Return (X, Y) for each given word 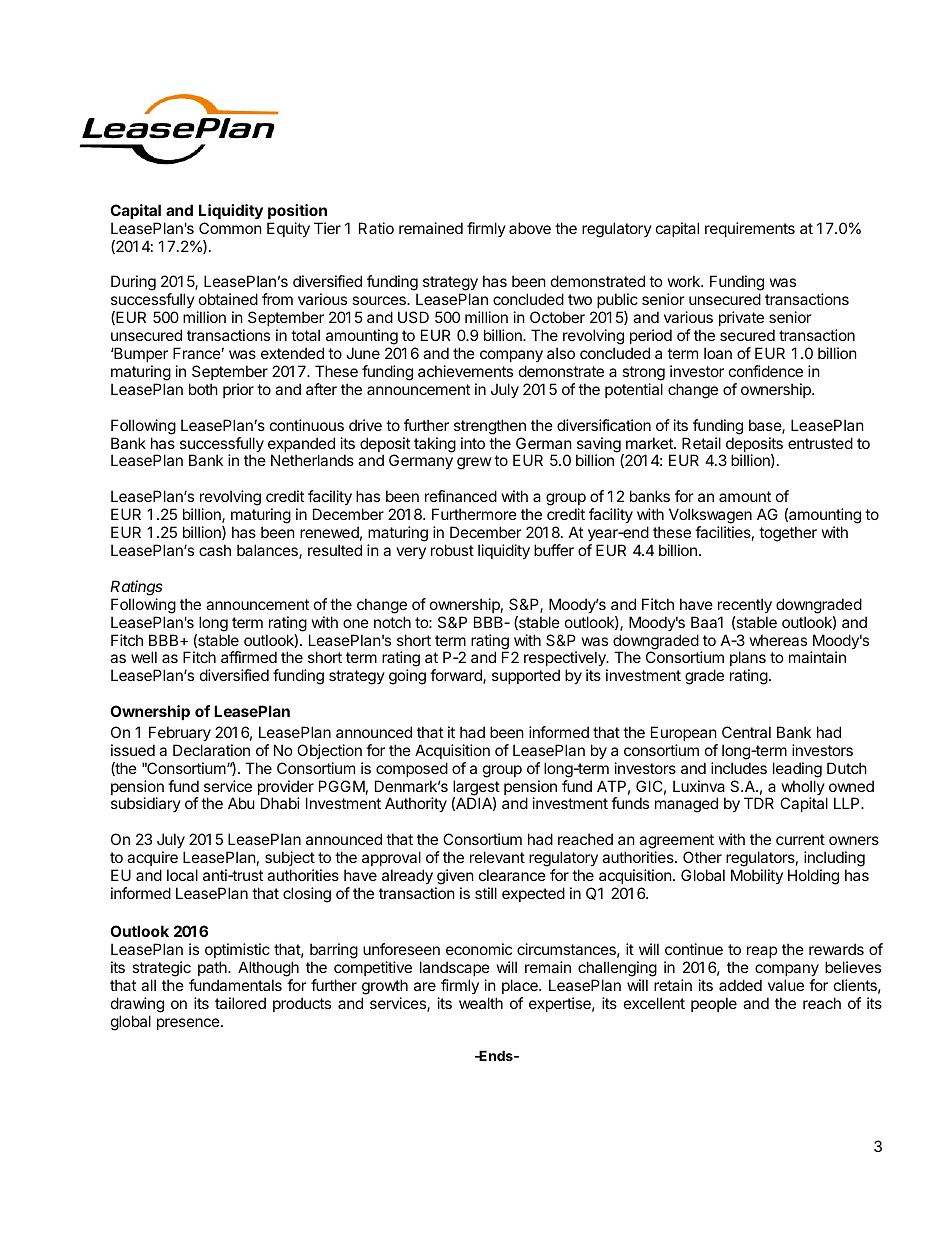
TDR (759, 803)
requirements (750, 229)
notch (392, 622)
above (530, 228)
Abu (241, 803)
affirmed (249, 657)
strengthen (490, 427)
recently (745, 605)
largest (476, 789)
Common (230, 228)
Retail (701, 443)
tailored (240, 1003)
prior (238, 390)
